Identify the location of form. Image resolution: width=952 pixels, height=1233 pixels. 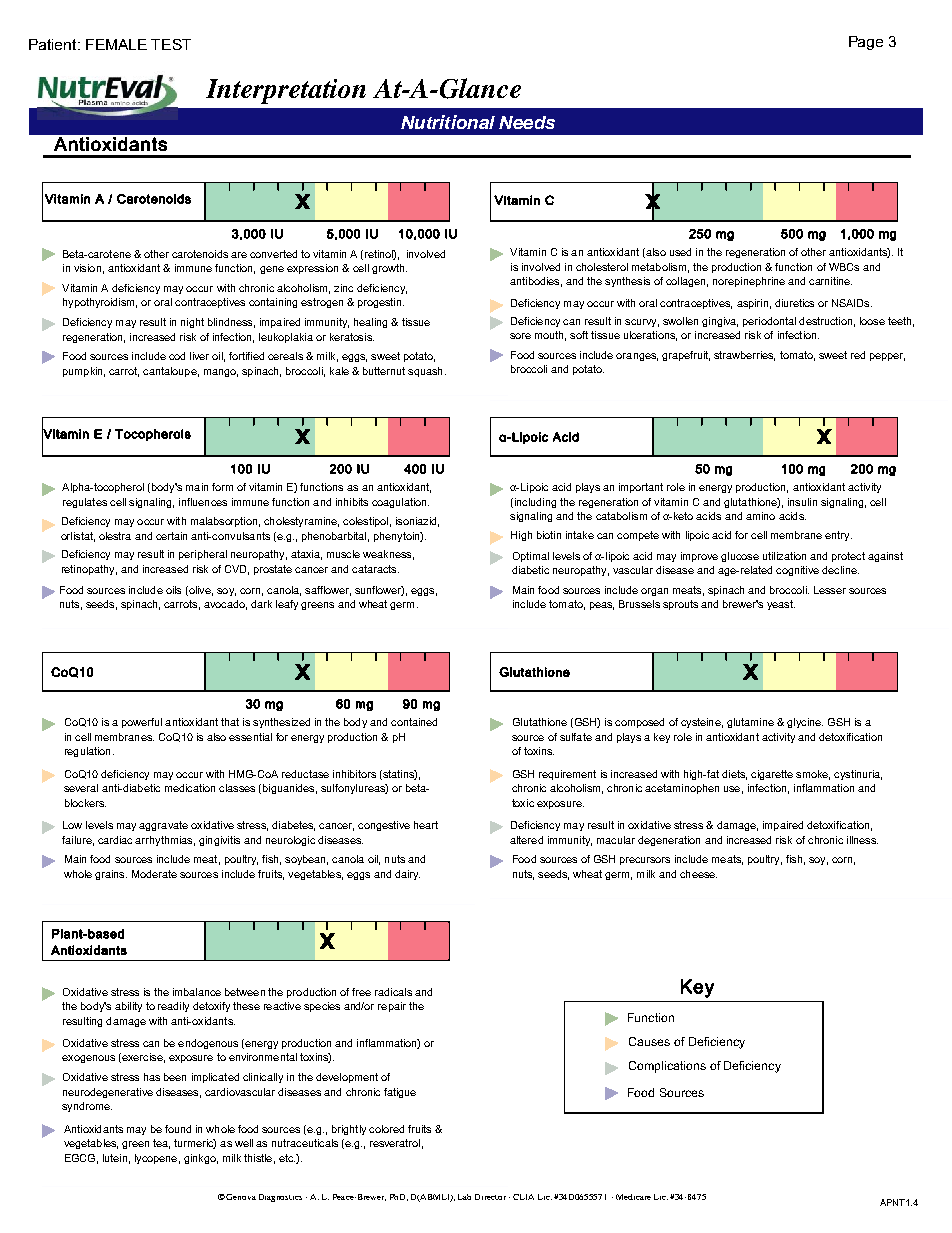
(222, 487).
